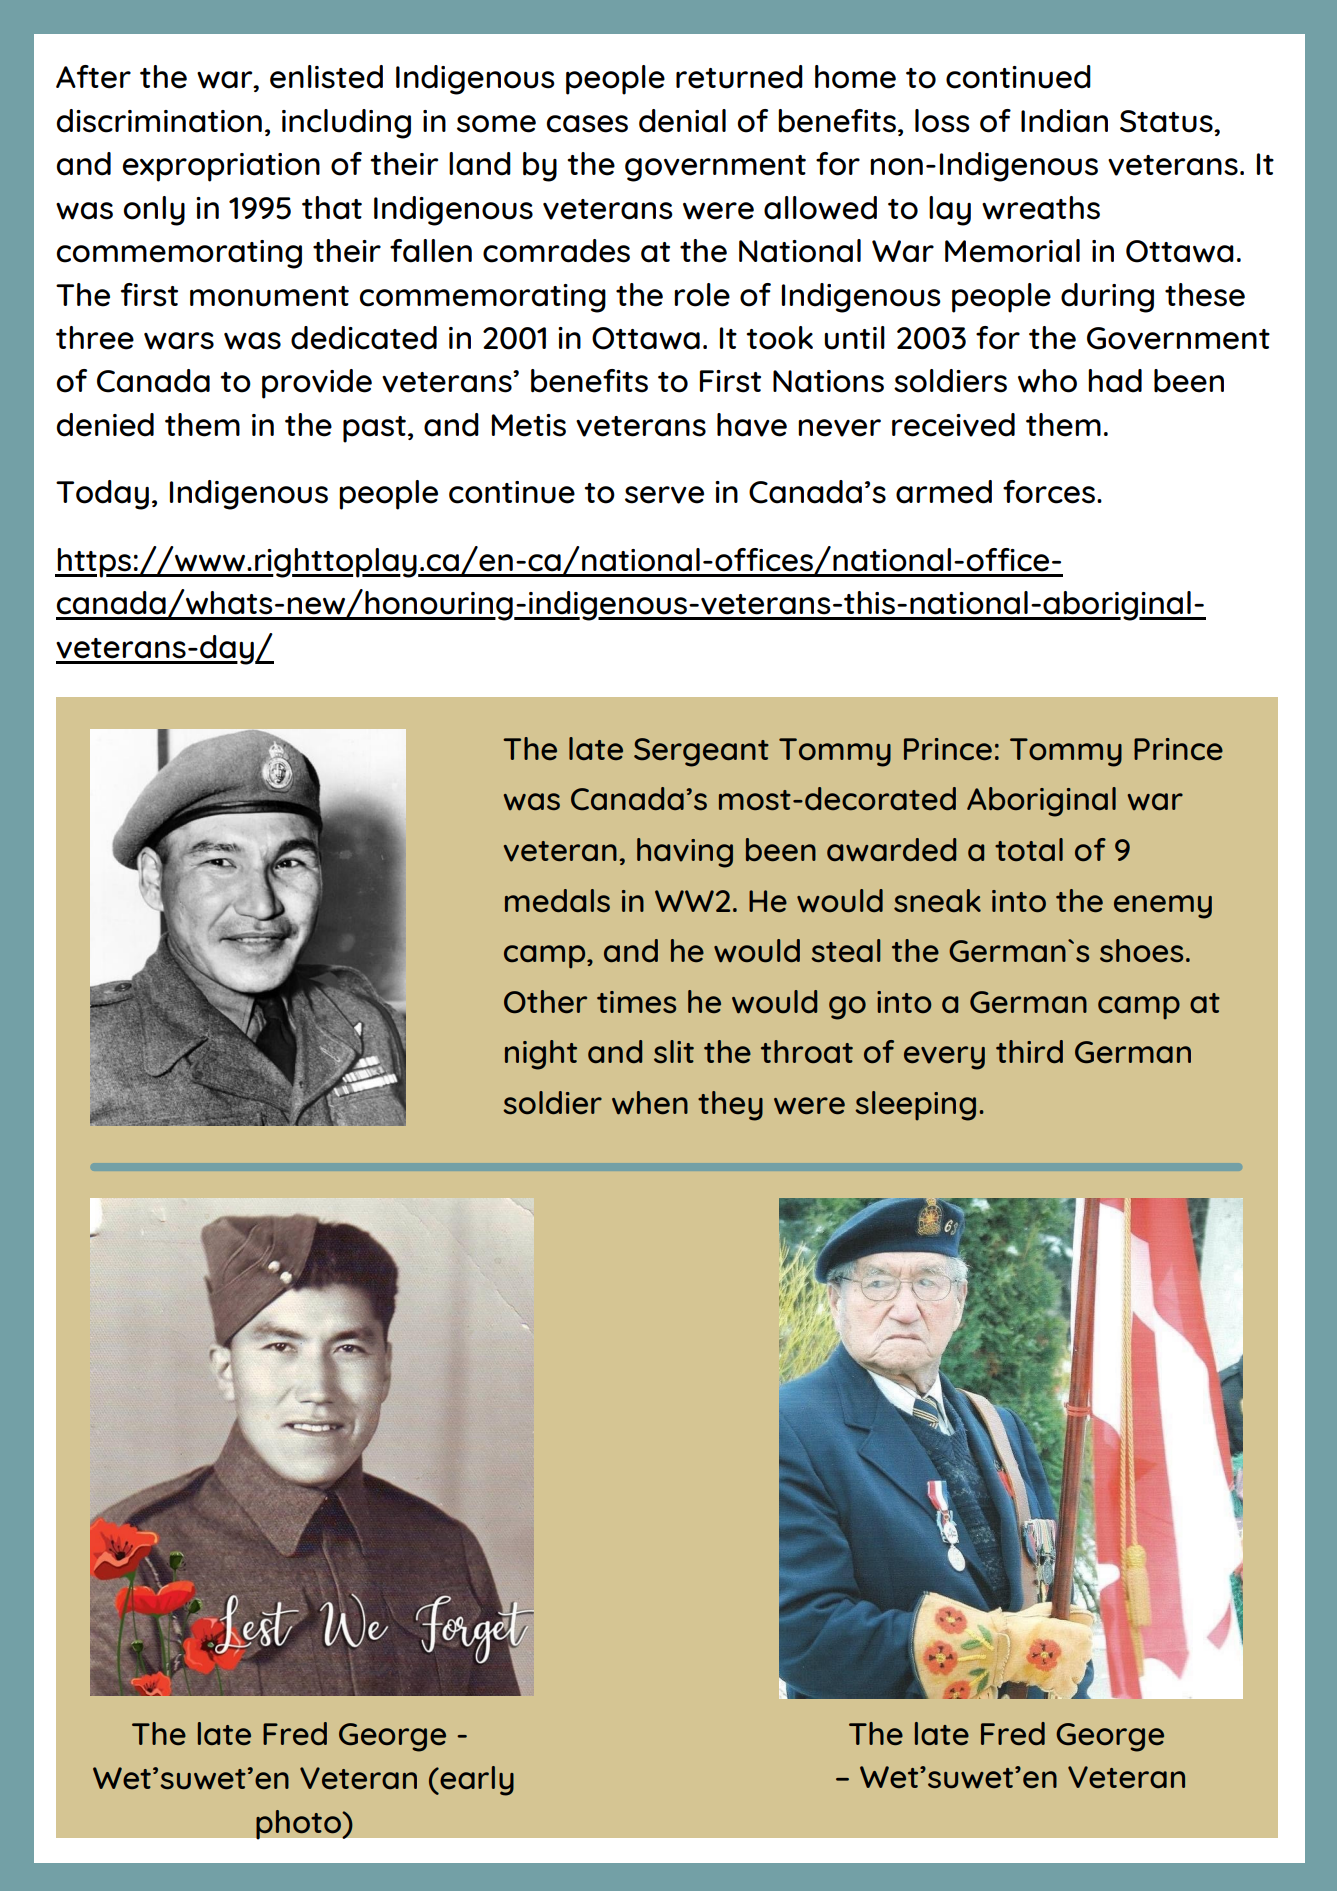  Describe the element at coordinates (650, 1103) in the screenshot. I see `when` at that location.
